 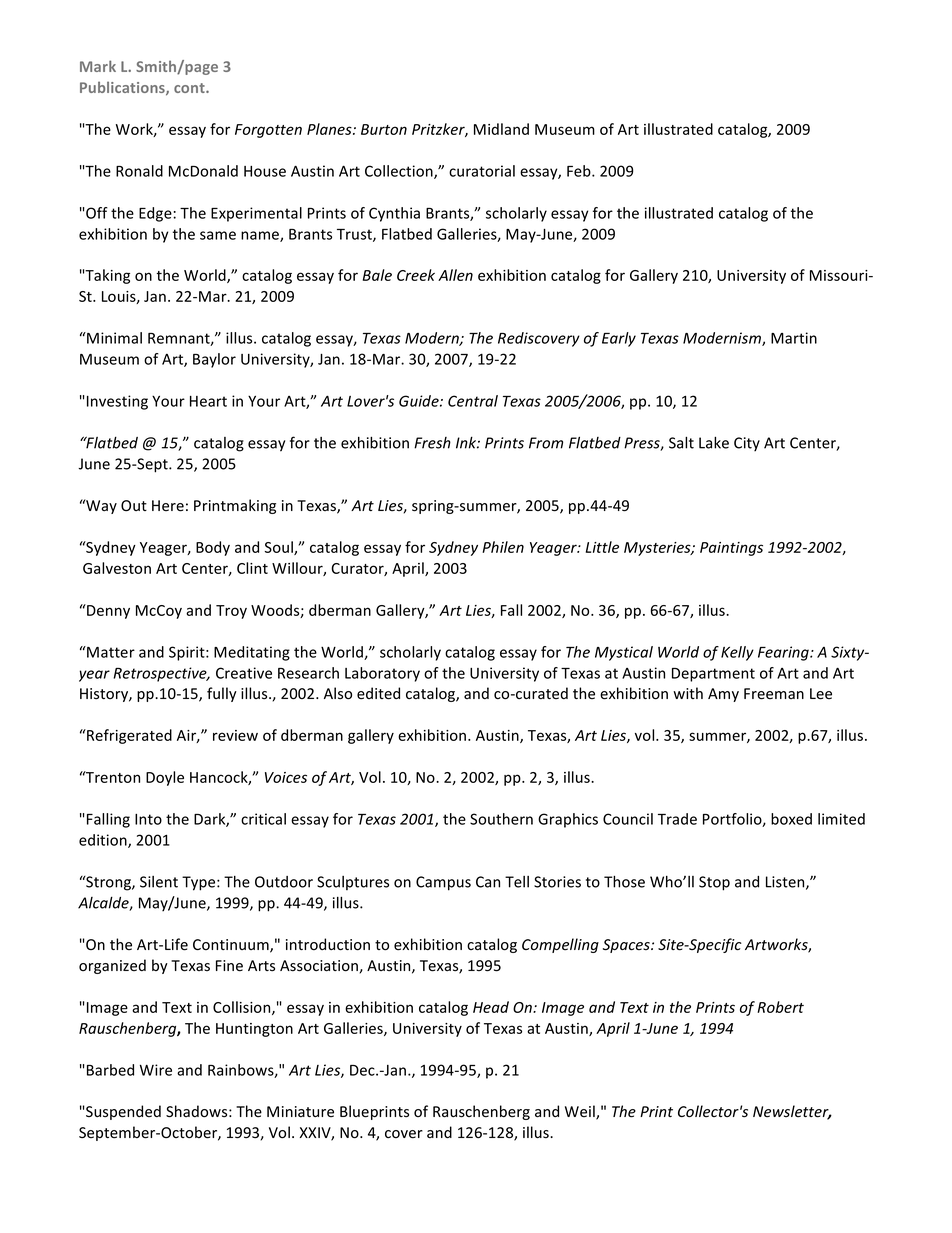 I want to click on Wire, so click(x=156, y=1070).
